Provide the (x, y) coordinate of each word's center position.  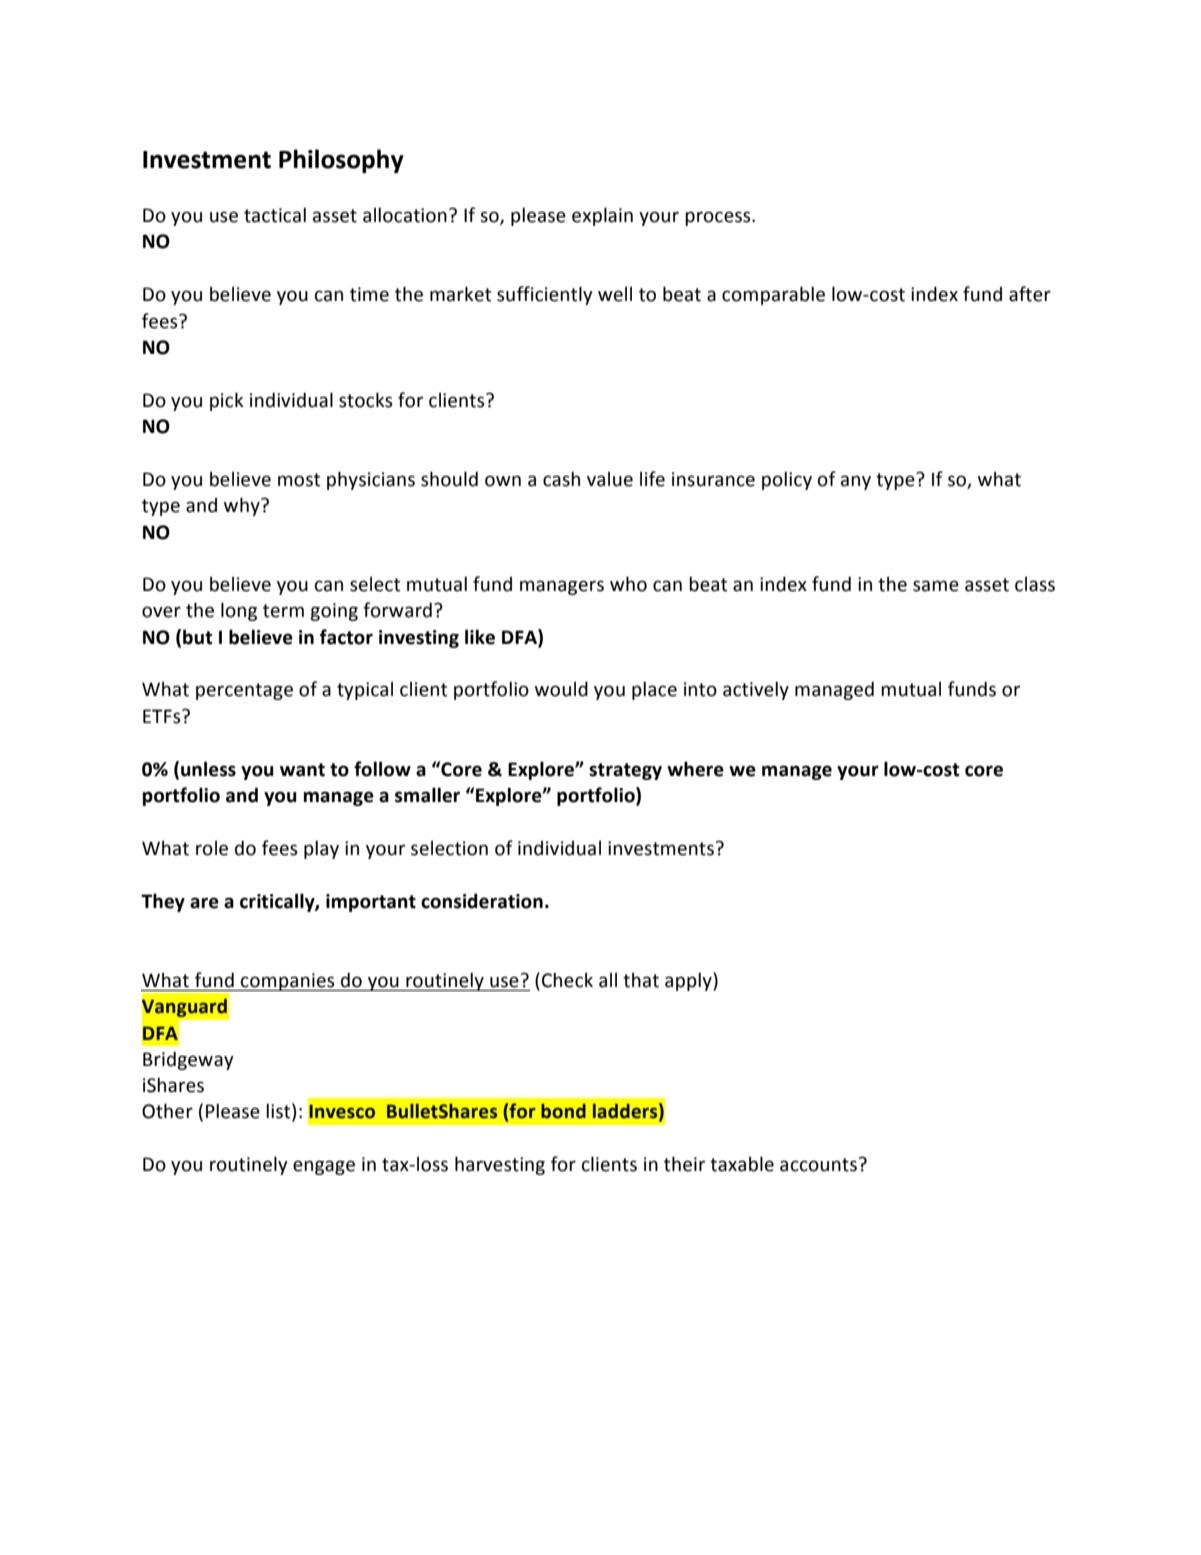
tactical (275, 215)
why (243, 506)
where (695, 769)
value (610, 479)
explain (602, 216)
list (279, 1112)
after (1030, 294)
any (856, 482)
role (212, 848)
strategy (625, 771)
